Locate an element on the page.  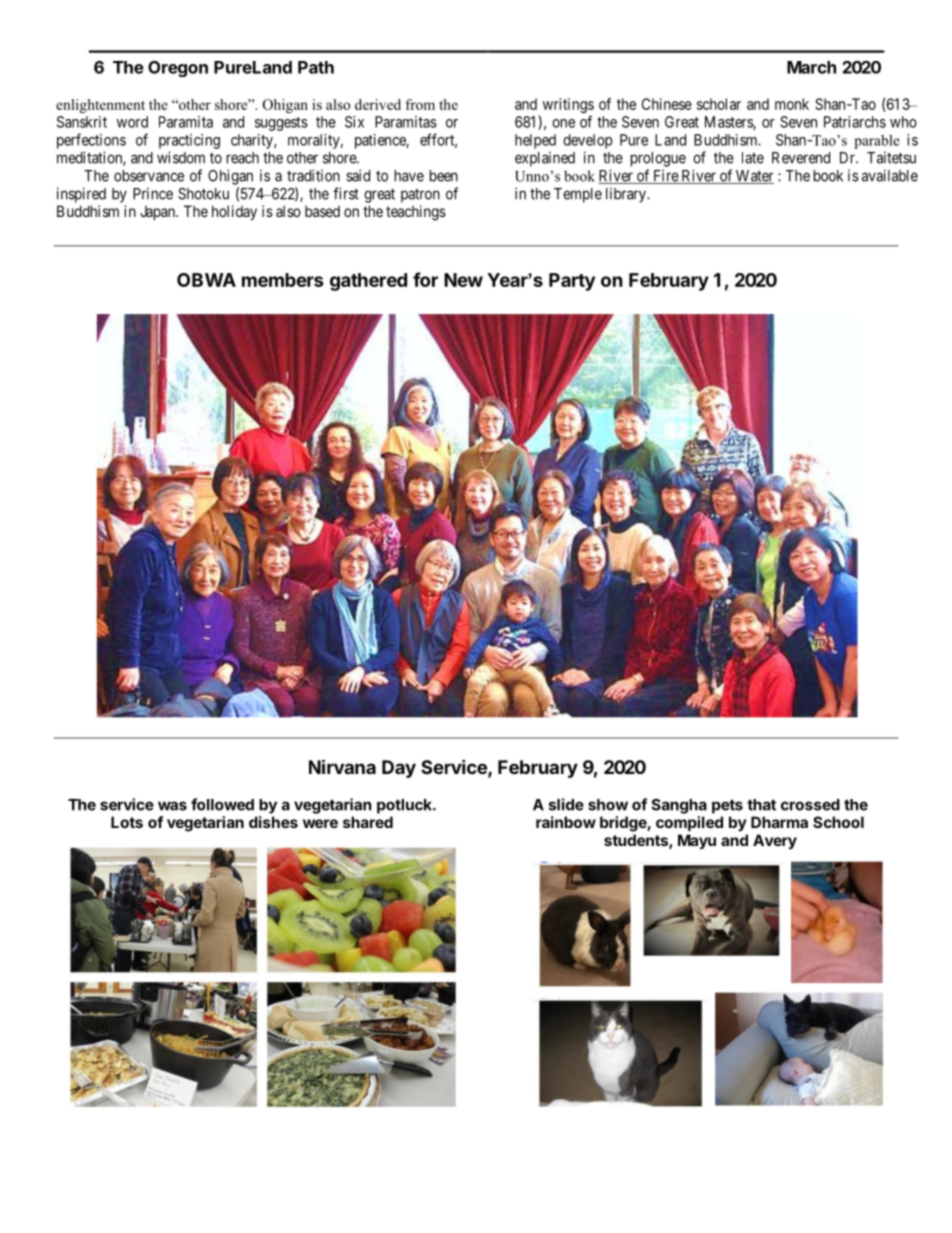
Oregon is located at coordinates (178, 69).
